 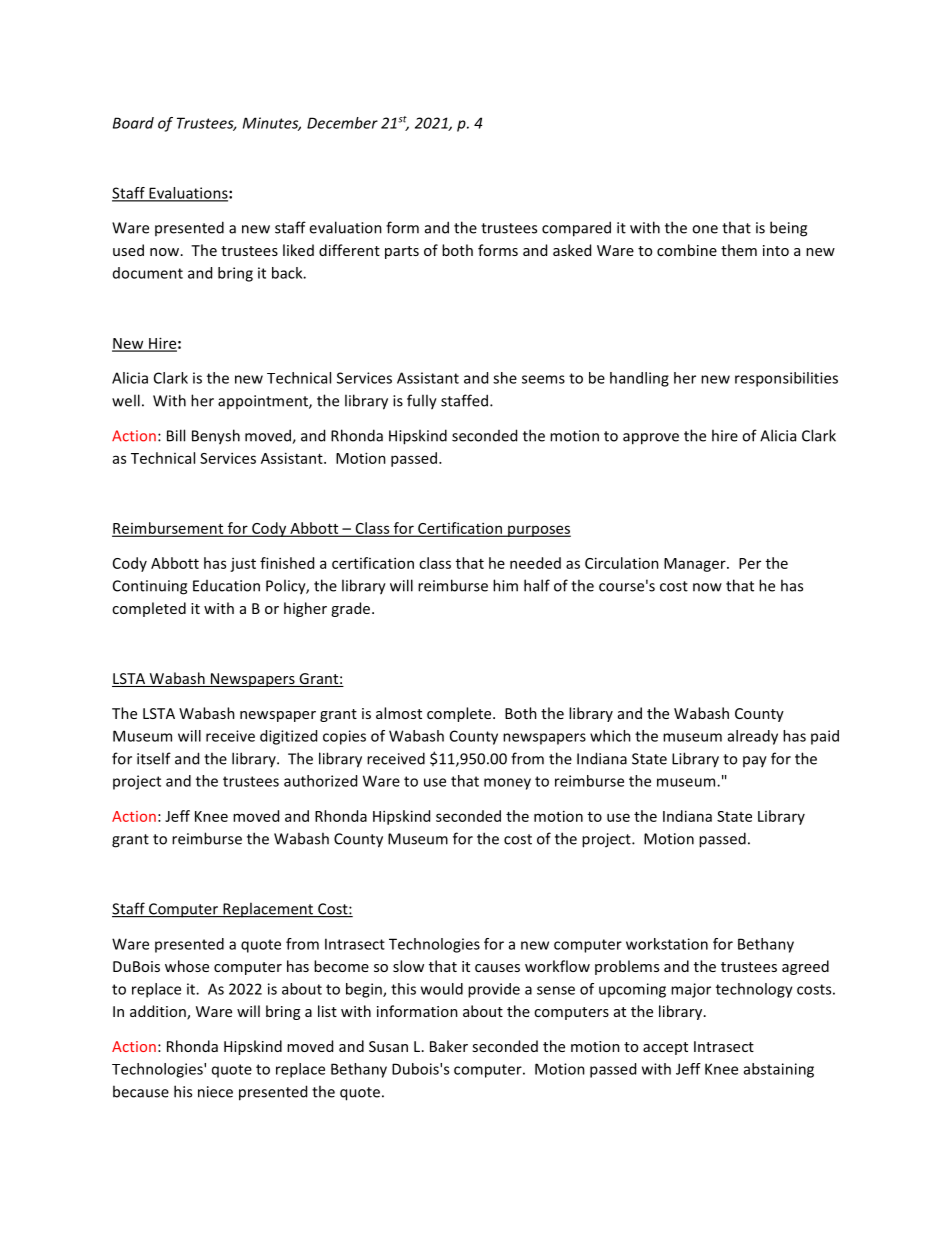 I want to click on niece, so click(x=215, y=1092).
